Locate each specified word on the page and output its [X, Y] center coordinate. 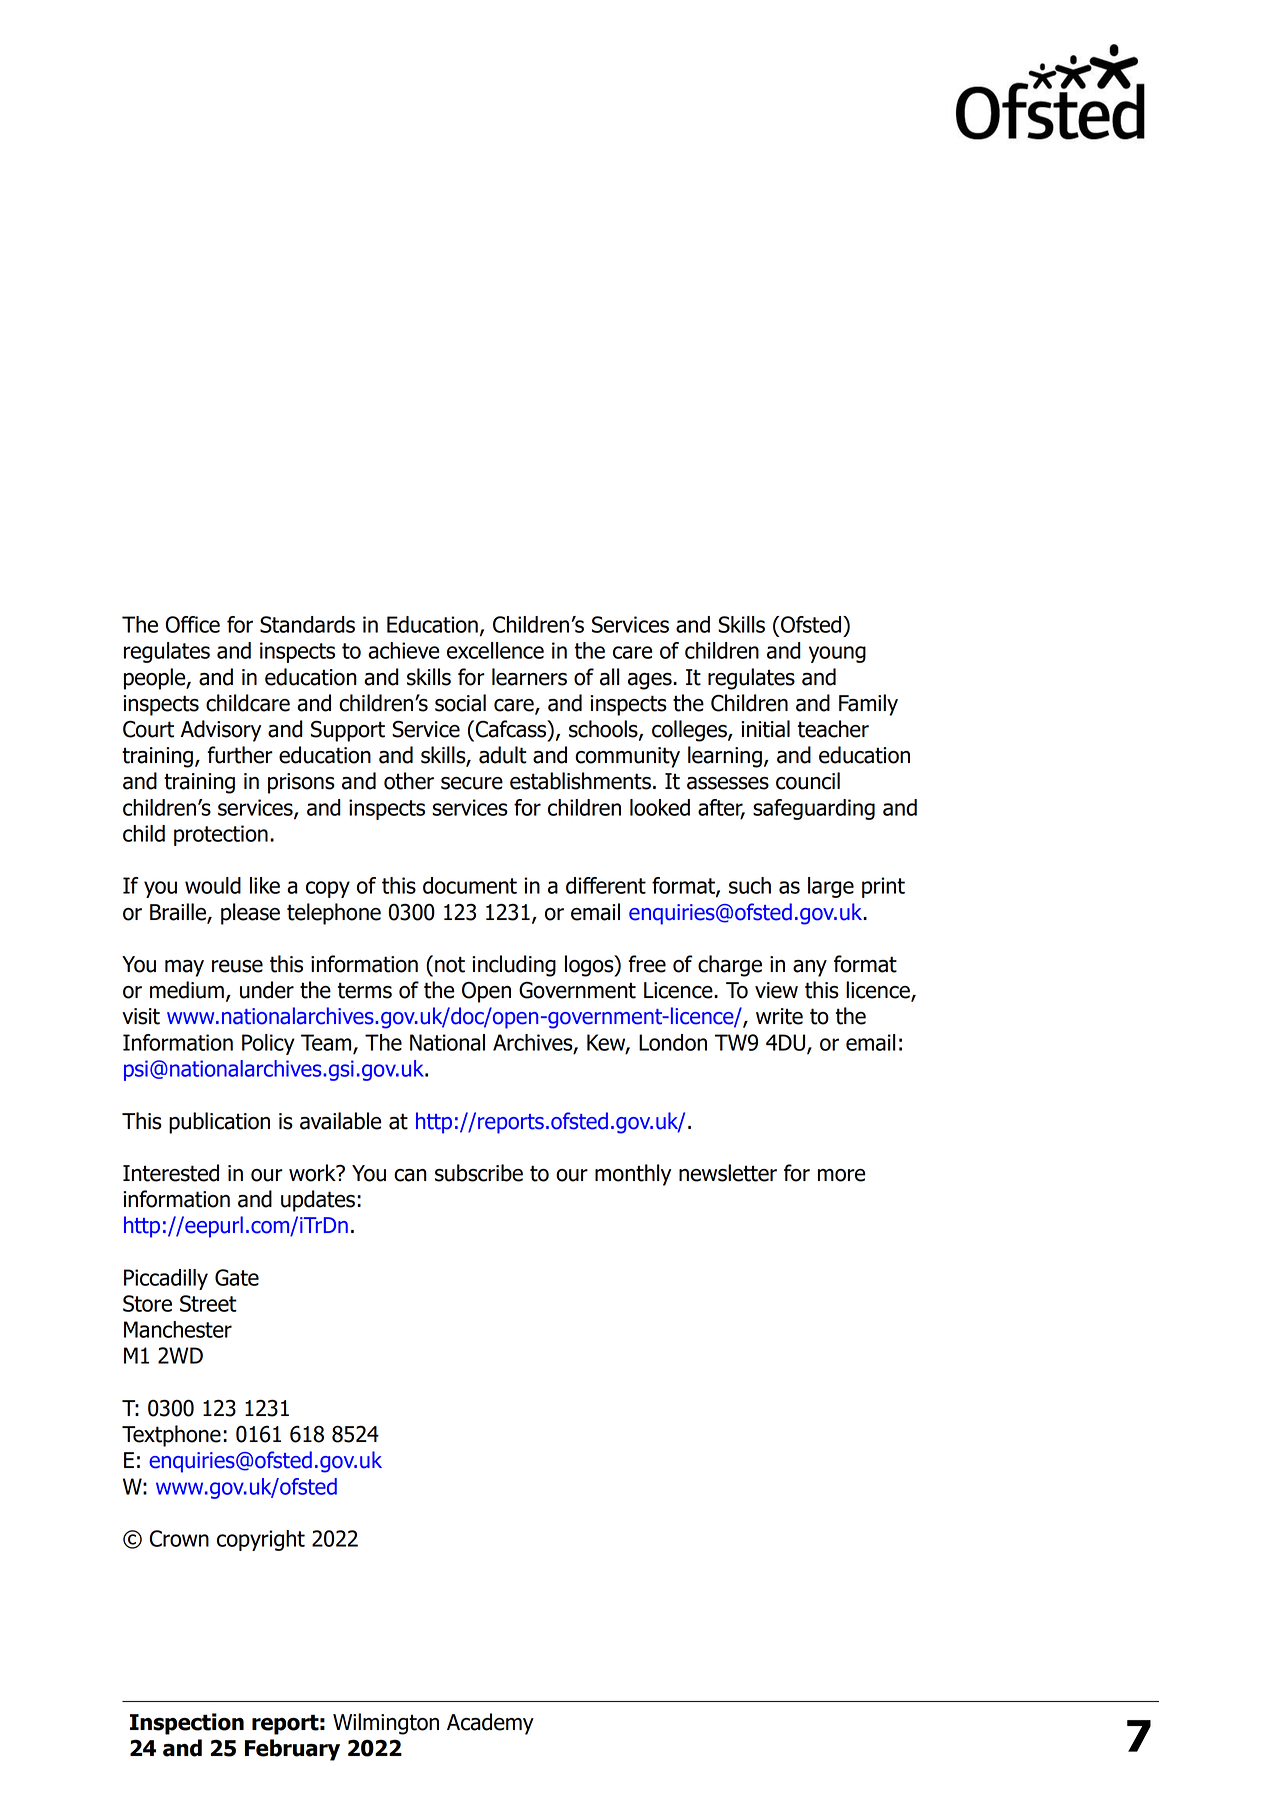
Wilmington [386, 1724]
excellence [495, 650]
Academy [490, 1724]
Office [193, 624]
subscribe [479, 1173]
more [841, 1175]
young [837, 654]
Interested [171, 1173]
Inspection [187, 1724]
